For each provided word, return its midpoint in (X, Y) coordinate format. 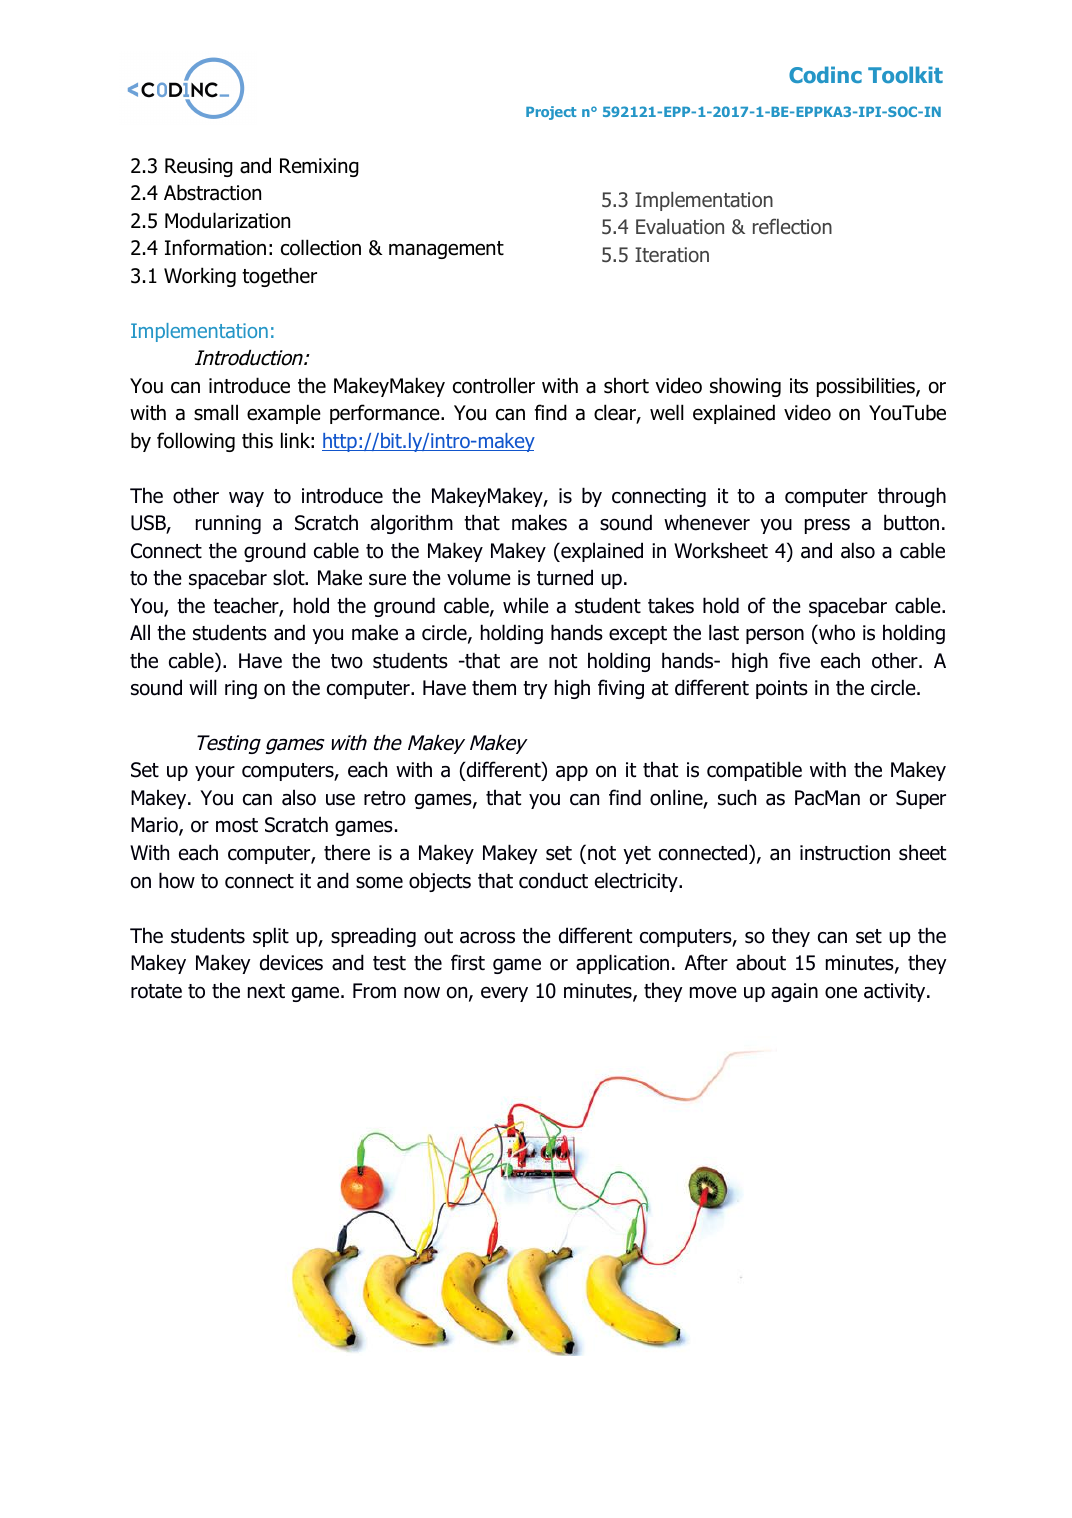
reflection (792, 226)
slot (290, 577)
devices (291, 962)
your (215, 773)
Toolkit (905, 74)
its (799, 386)
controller (494, 385)
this (257, 440)
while (526, 605)
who (836, 634)
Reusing (199, 167)
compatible (754, 771)
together (279, 277)
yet (637, 855)
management (446, 250)
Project (551, 113)
